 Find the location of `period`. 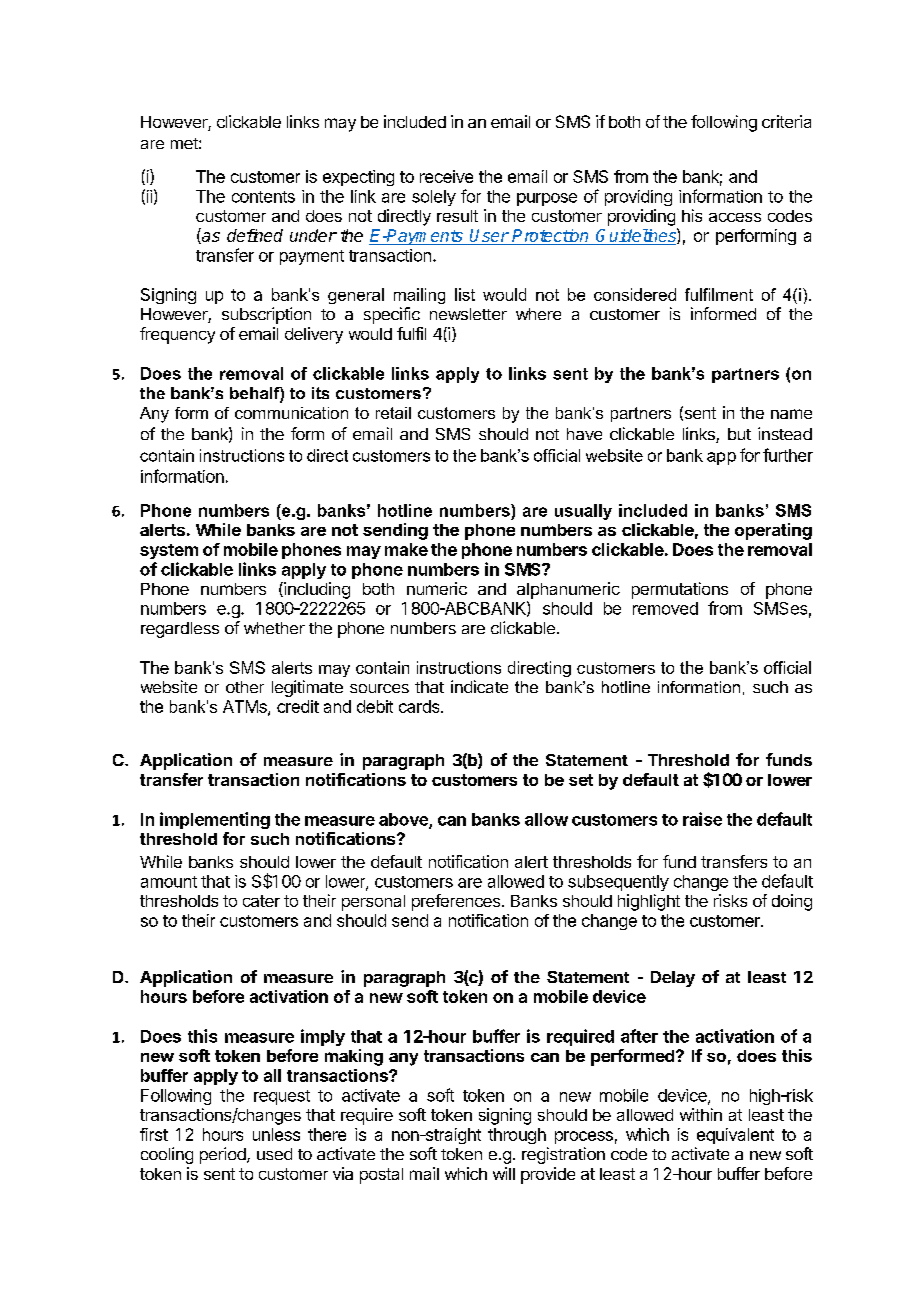

period is located at coordinates (224, 1155).
